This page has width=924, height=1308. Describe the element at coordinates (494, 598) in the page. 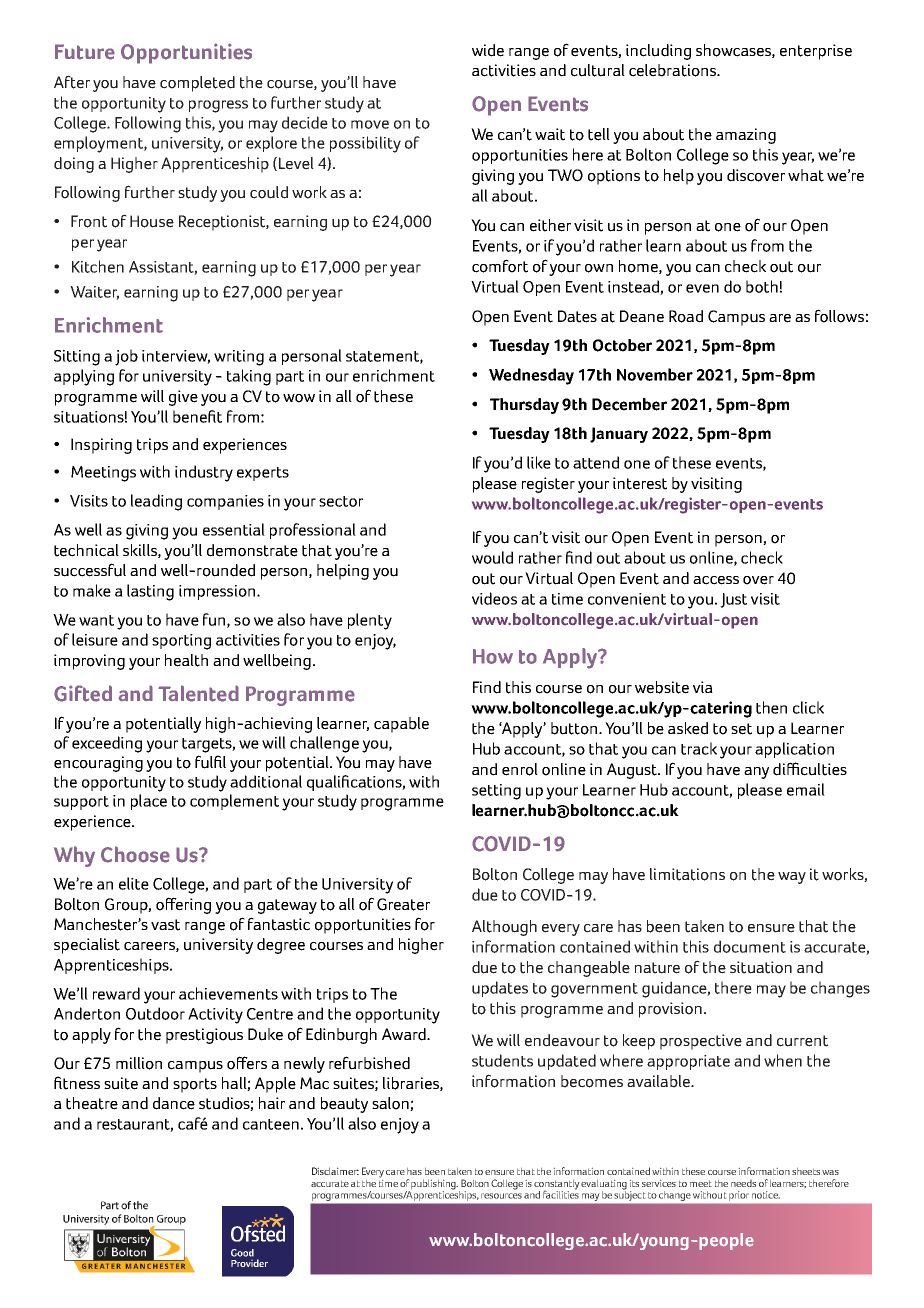

I see `videos` at that location.
